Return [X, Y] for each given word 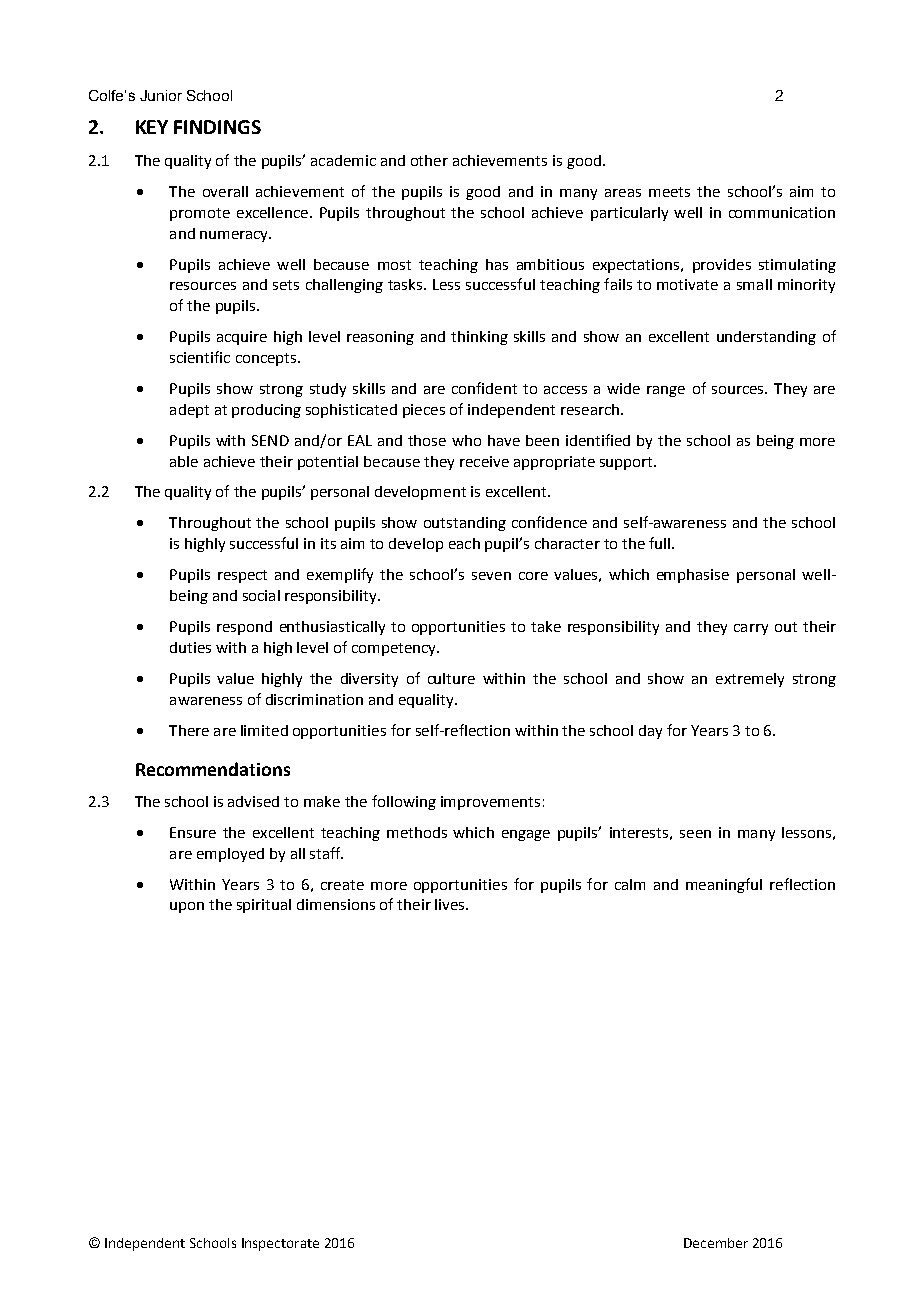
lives [451, 904]
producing [266, 411]
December [716, 1243]
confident [484, 388]
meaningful [724, 885]
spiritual [264, 906]
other [429, 160]
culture [451, 678]
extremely [750, 680]
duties [190, 647]
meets [669, 192]
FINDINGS [217, 127]
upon [187, 907]
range [666, 391]
